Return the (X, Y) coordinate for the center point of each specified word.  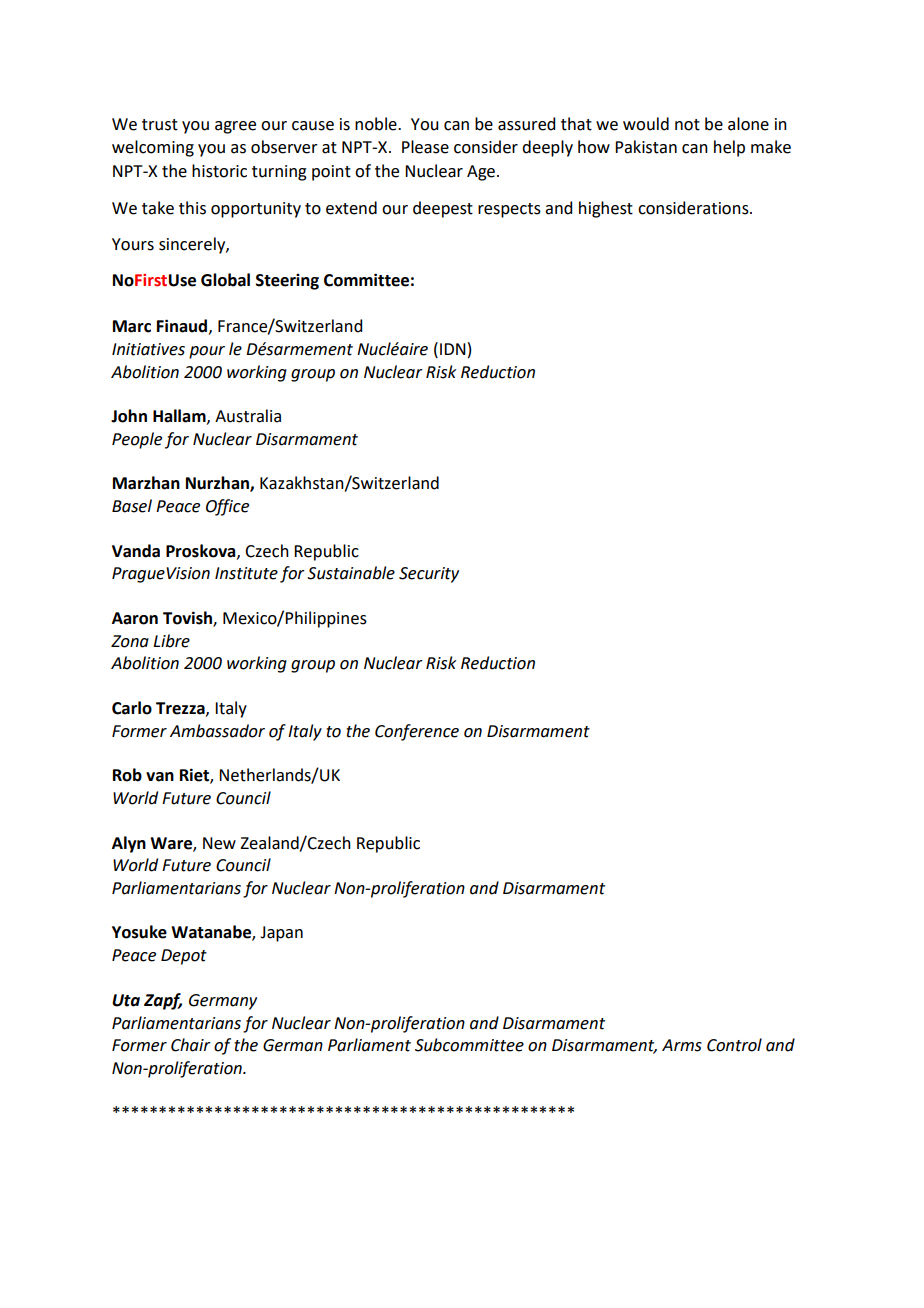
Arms (682, 1045)
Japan (281, 934)
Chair (191, 1045)
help (729, 148)
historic (219, 171)
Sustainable (351, 573)
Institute (246, 573)
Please (425, 147)
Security (429, 575)
